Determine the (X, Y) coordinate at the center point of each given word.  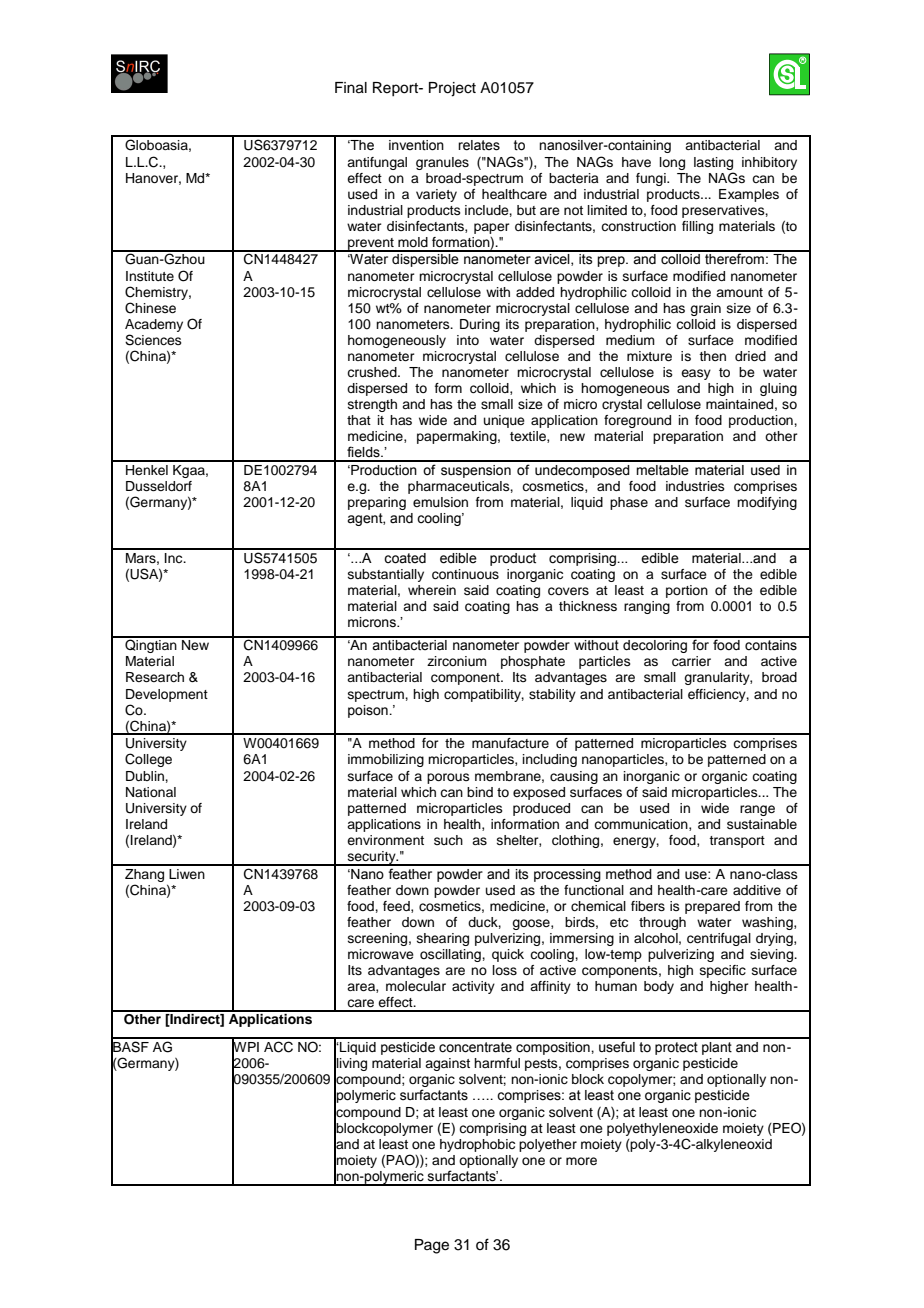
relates (479, 145)
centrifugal (719, 939)
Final (351, 88)
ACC (278, 1047)
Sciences (153, 340)
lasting (713, 163)
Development (167, 695)
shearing (443, 939)
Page (432, 1246)
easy (696, 374)
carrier (691, 661)
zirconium (457, 661)
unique (504, 421)
